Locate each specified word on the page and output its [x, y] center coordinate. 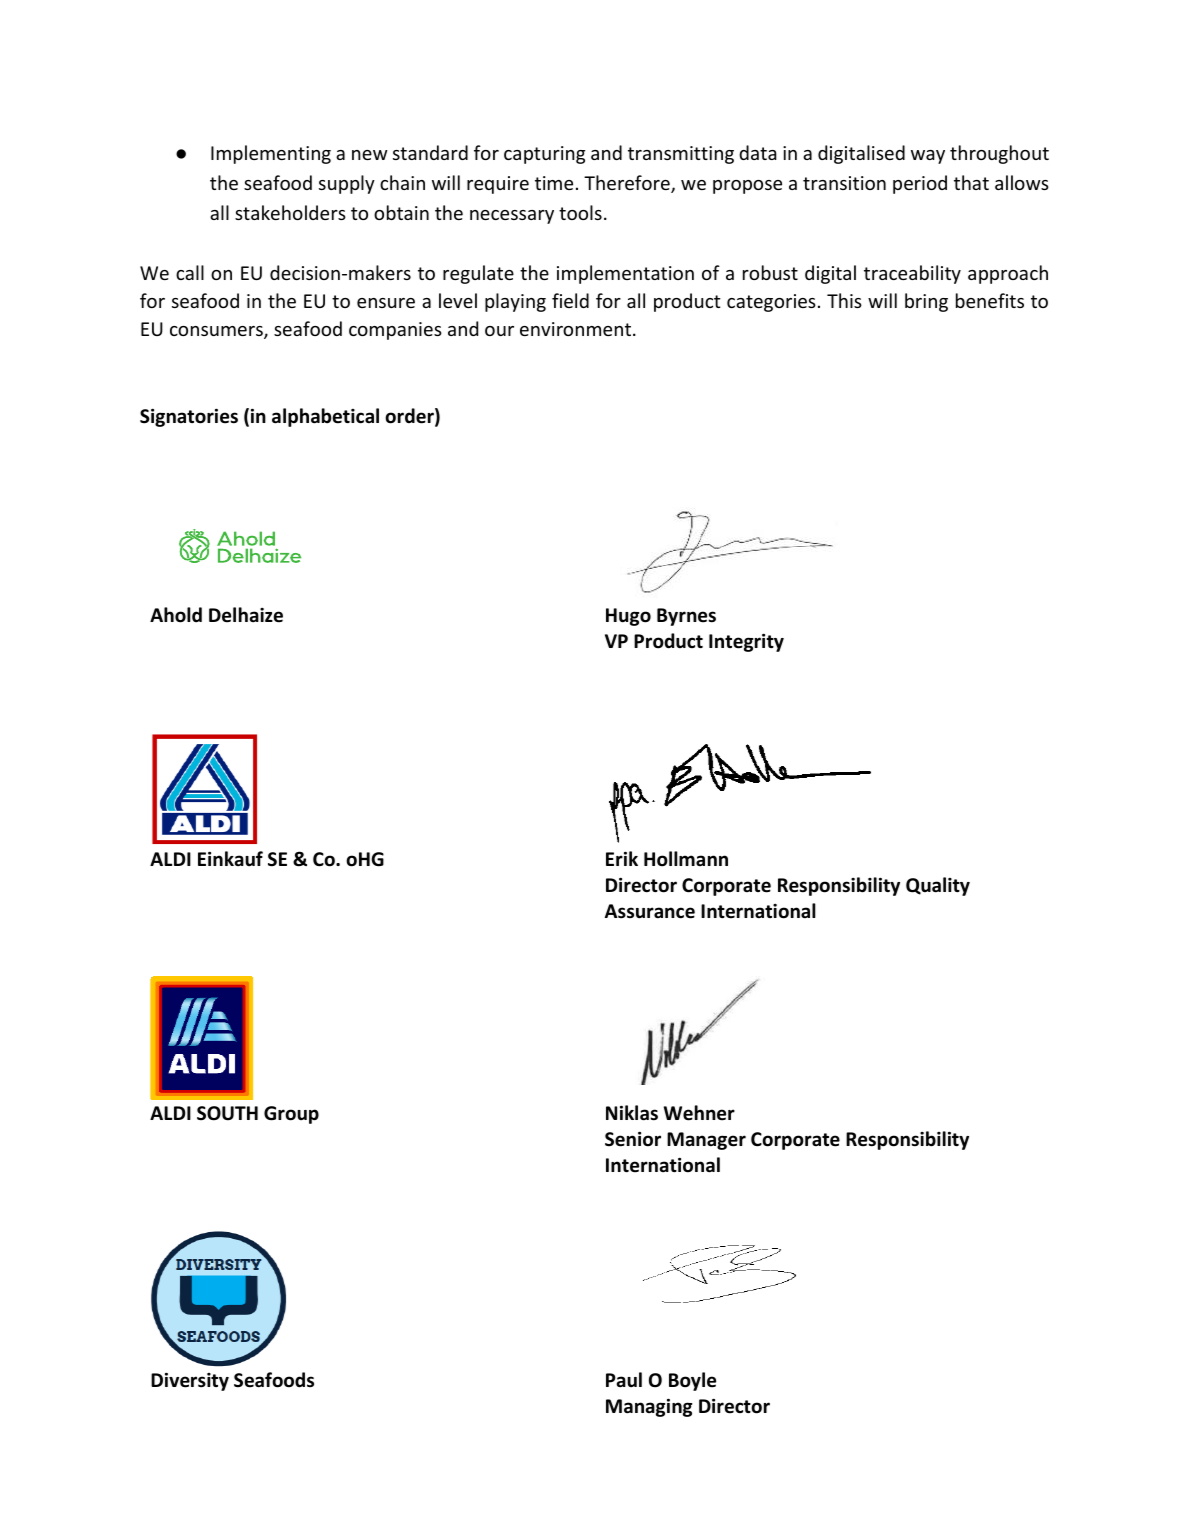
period [920, 184]
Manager [706, 1141]
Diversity [190, 1381]
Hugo [628, 617]
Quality [938, 886]
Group [291, 1115]
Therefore [628, 184]
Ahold [176, 615]
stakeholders [290, 212]
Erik [622, 858]
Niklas [632, 1113]
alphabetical [325, 417]
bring [926, 302]
